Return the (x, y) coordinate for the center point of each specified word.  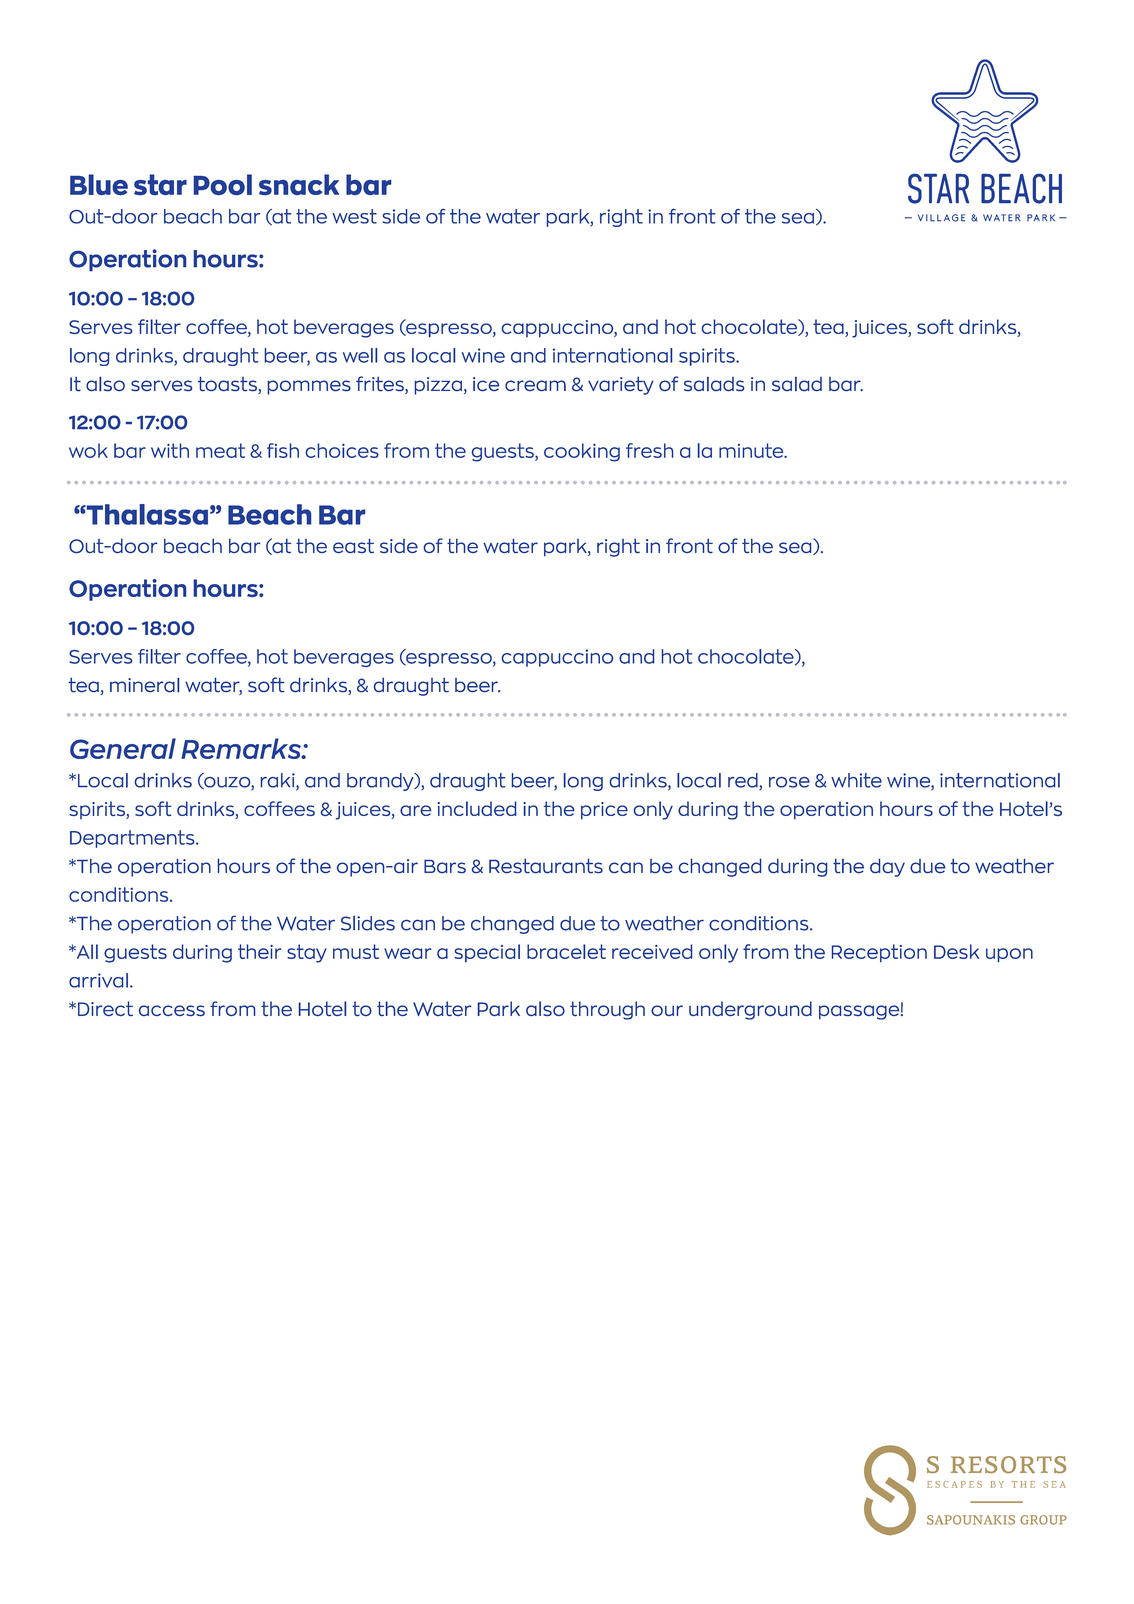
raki (279, 781)
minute (752, 450)
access (172, 1010)
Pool (223, 185)
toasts (228, 385)
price (604, 810)
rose (789, 782)
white (856, 780)
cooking (582, 452)
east (353, 546)
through (607, 1010)
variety (621, 386)
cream (535, 385)
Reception (879, 953)
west (354, 216)
